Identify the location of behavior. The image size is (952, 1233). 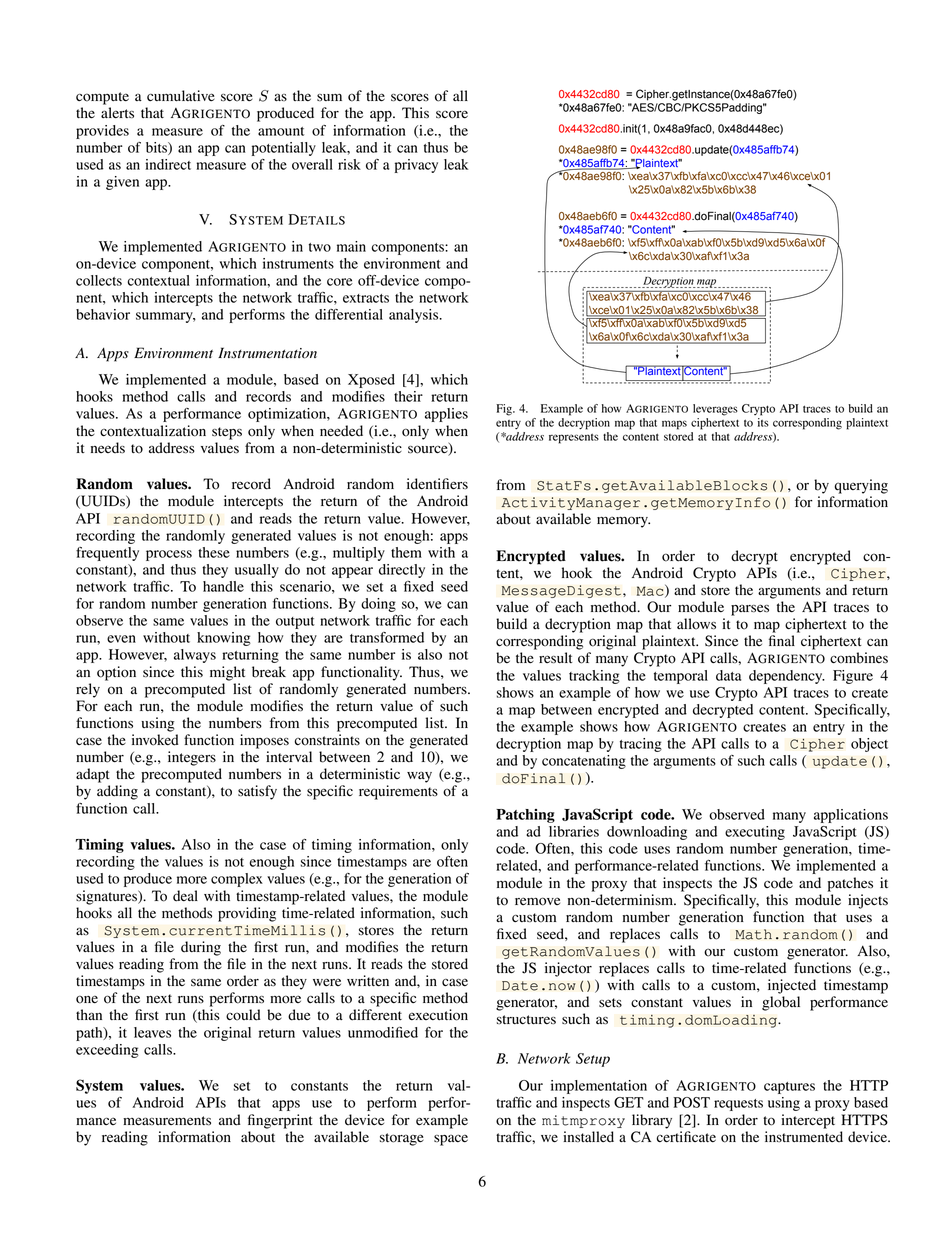
(103, 314).
